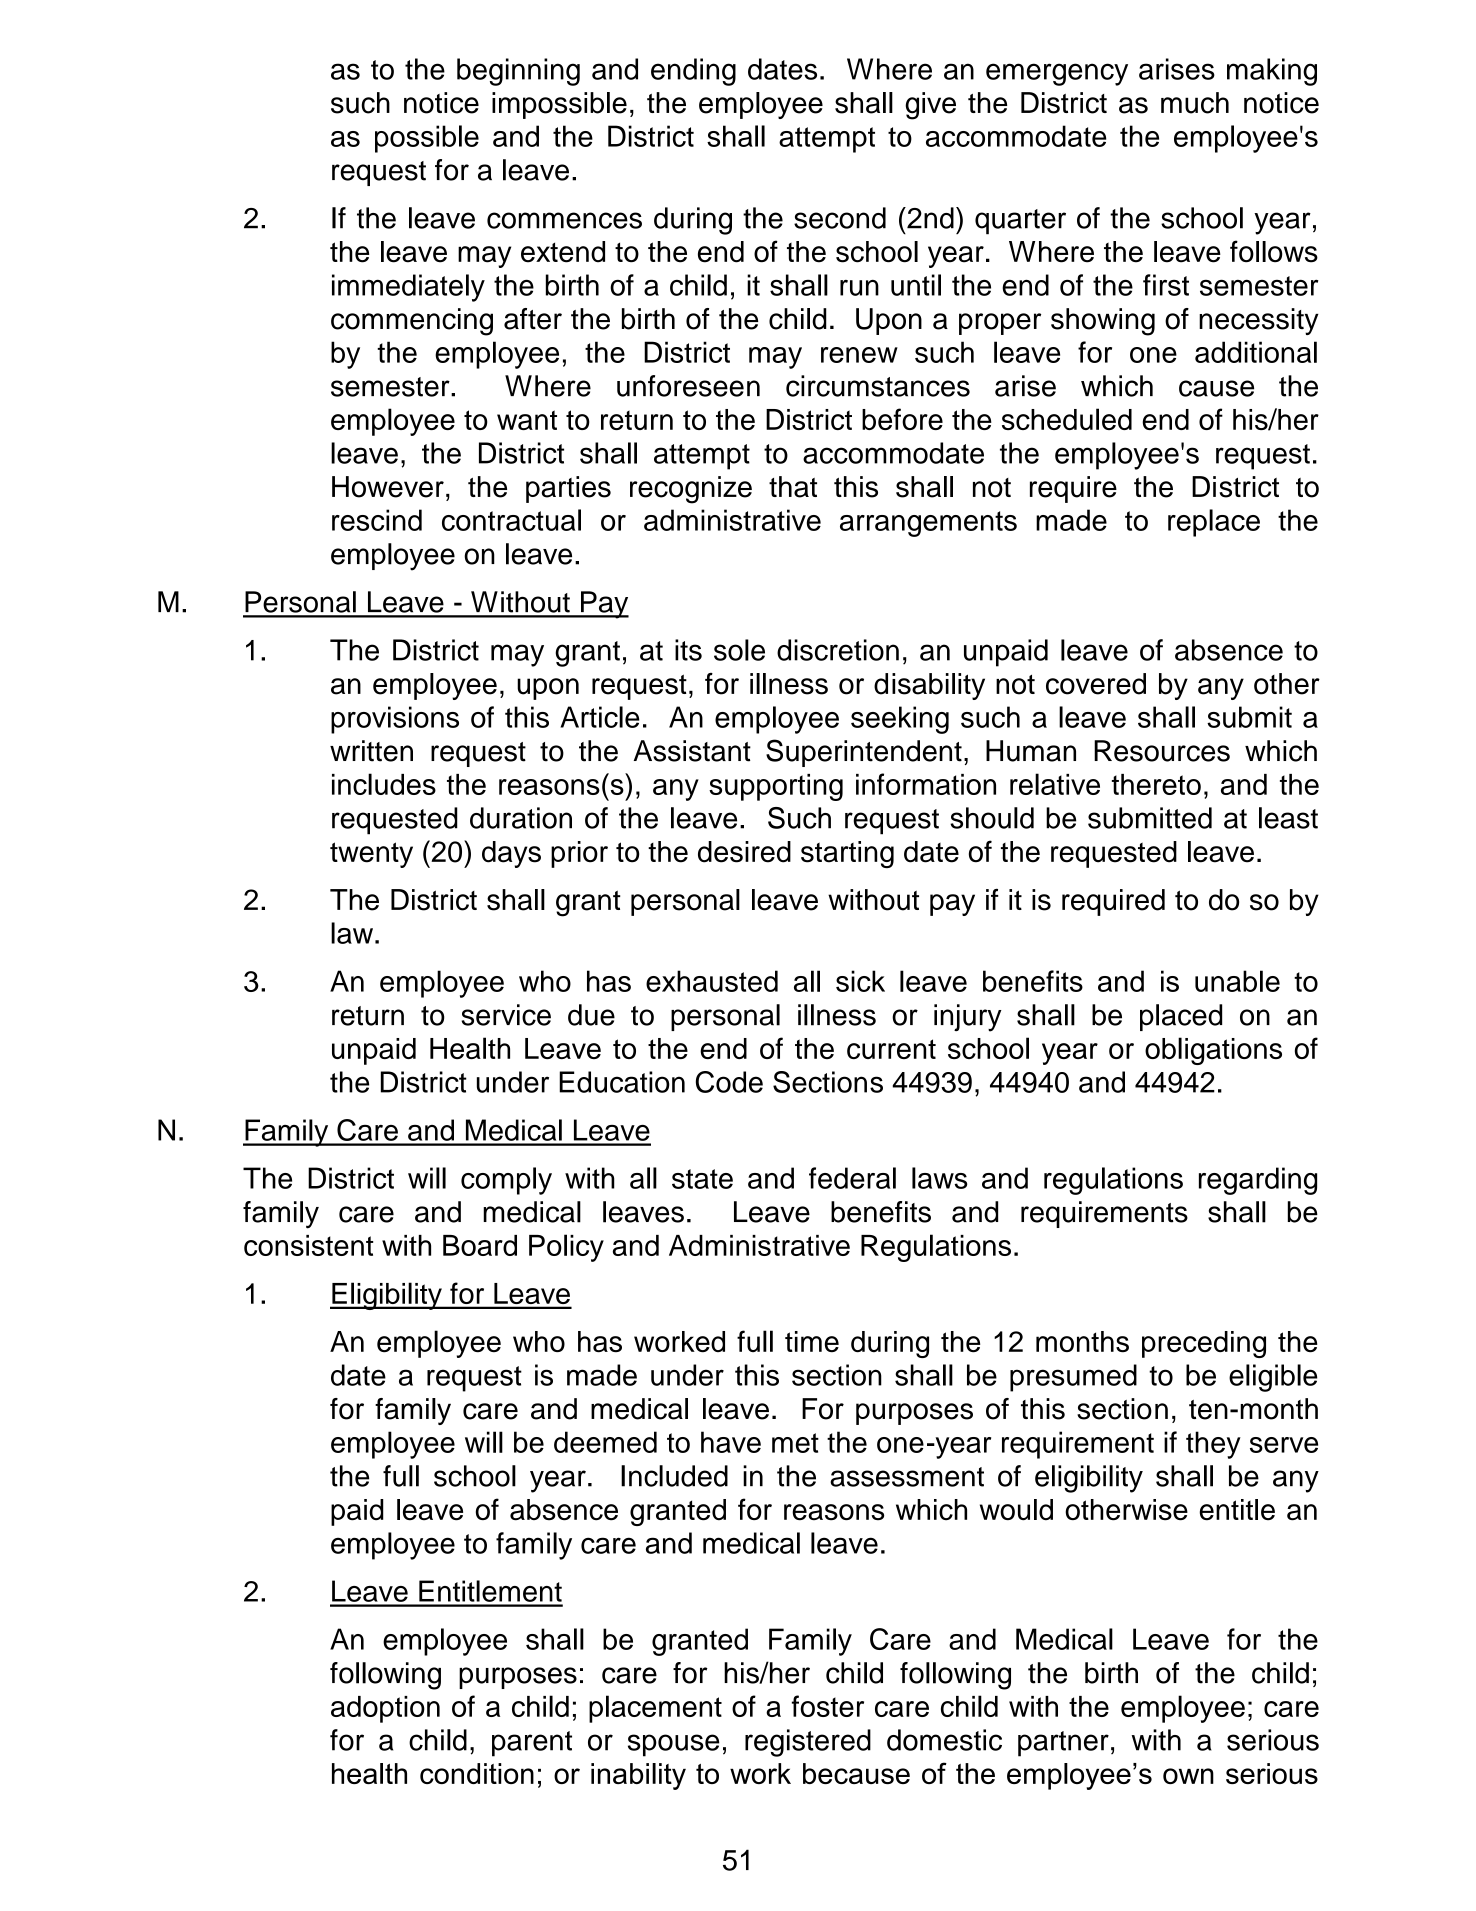 This screenshot has height=1911, width=1476. I want to click on discretion, so click(838, 650).
